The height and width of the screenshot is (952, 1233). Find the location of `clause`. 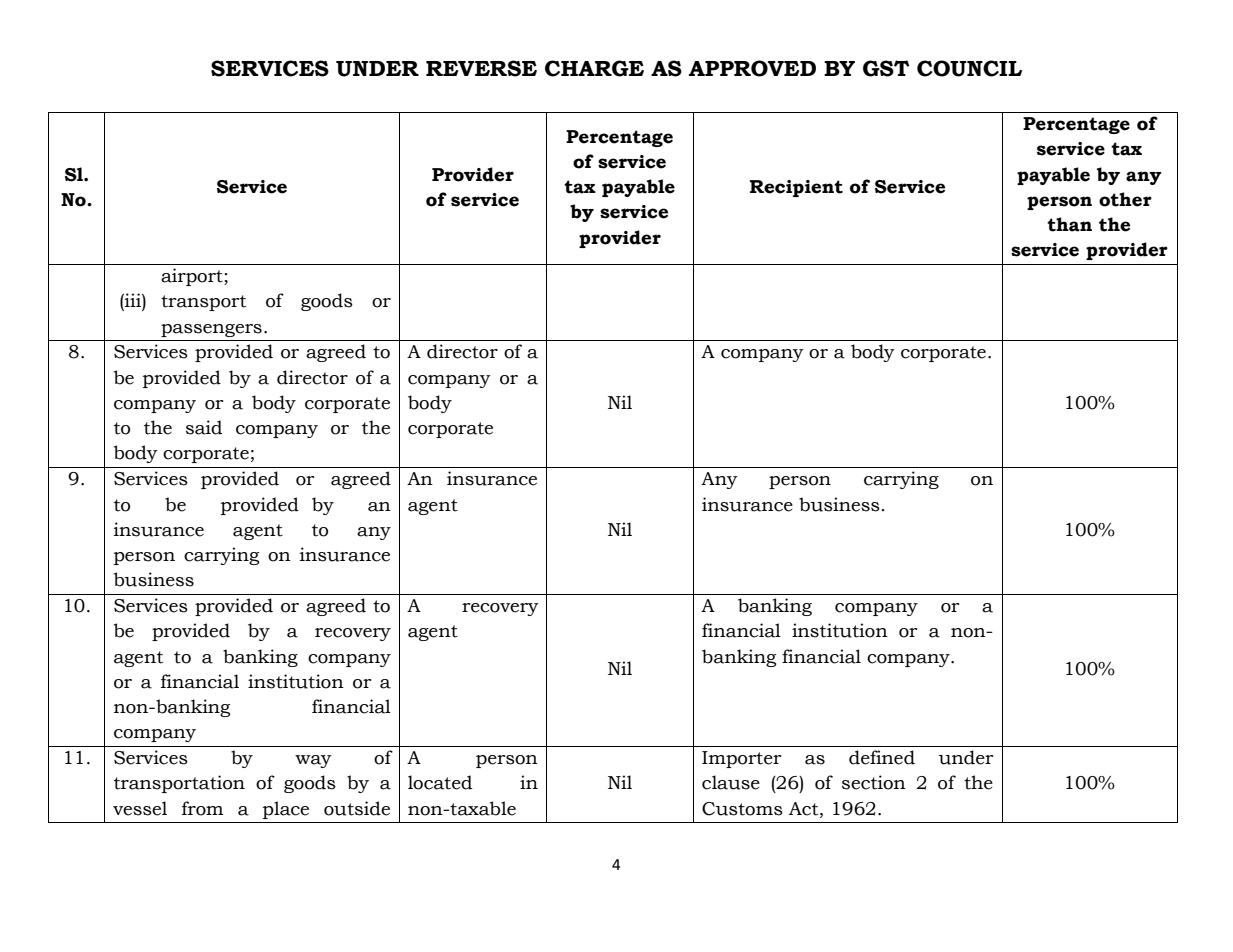

clause is located at coordinates (731, 782).
